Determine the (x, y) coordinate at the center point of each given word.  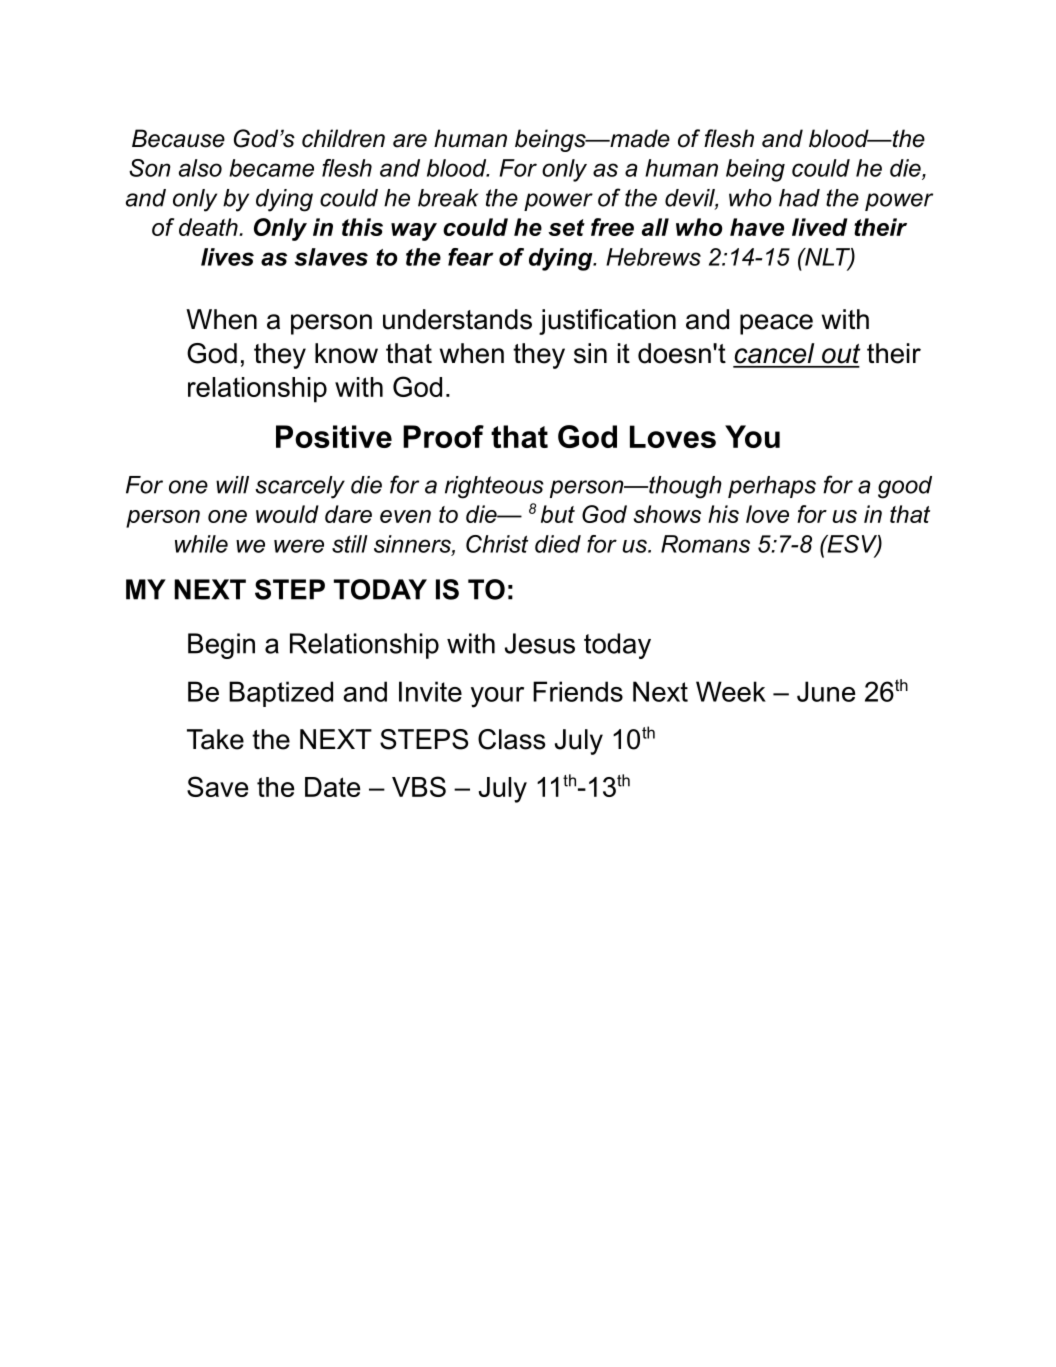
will (232, 485)
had (799, 198)
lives (227, 257)
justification (607, 322)
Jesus (540, 643)
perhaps (772, 487)
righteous (494, 487)
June (826, 691)
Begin (221, 646)
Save (217, 786)
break (448, 198)
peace (776, 324)
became (271, 168)
